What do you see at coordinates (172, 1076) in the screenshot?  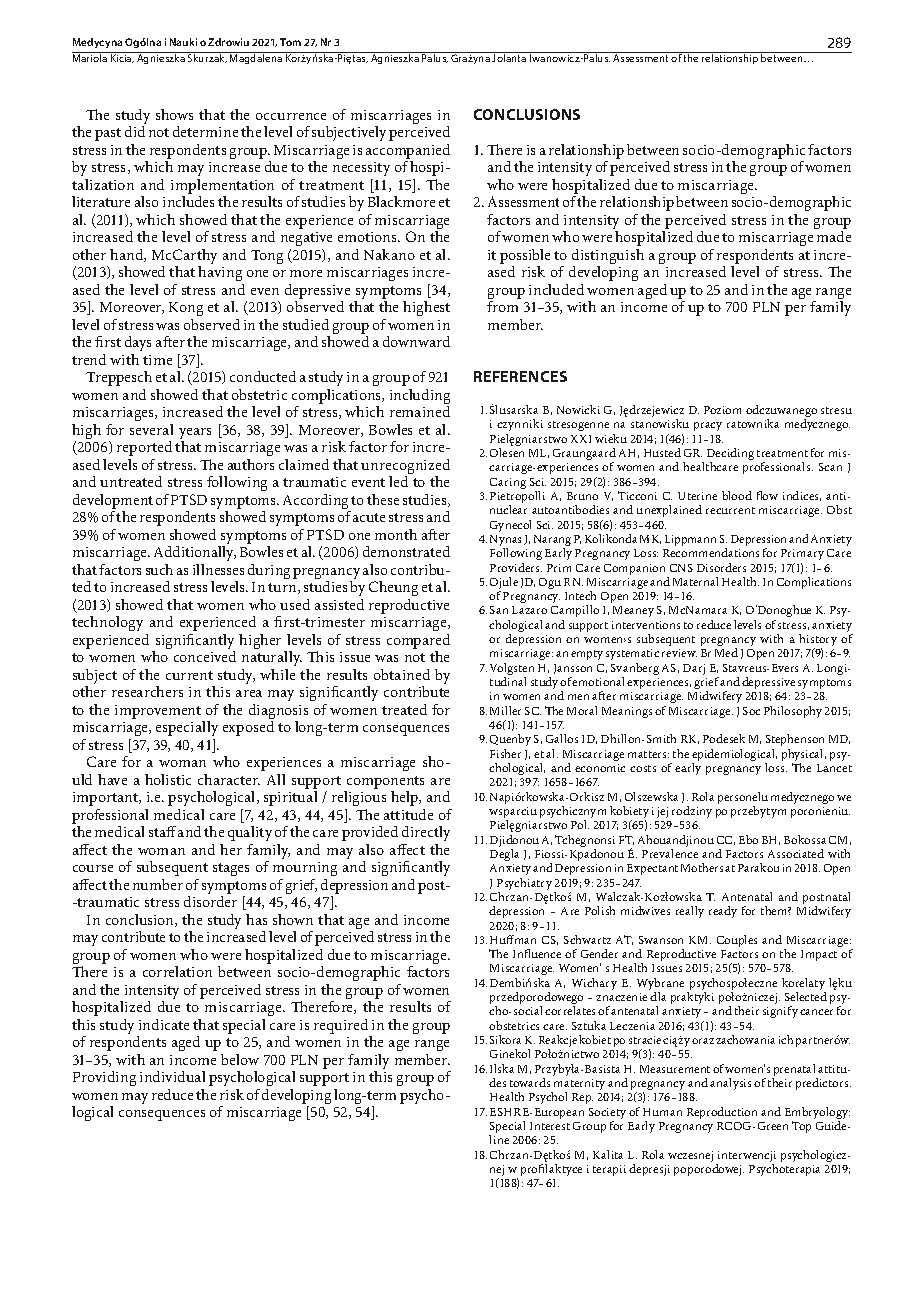 I see `individual` at bounding box center [172, 1076].
